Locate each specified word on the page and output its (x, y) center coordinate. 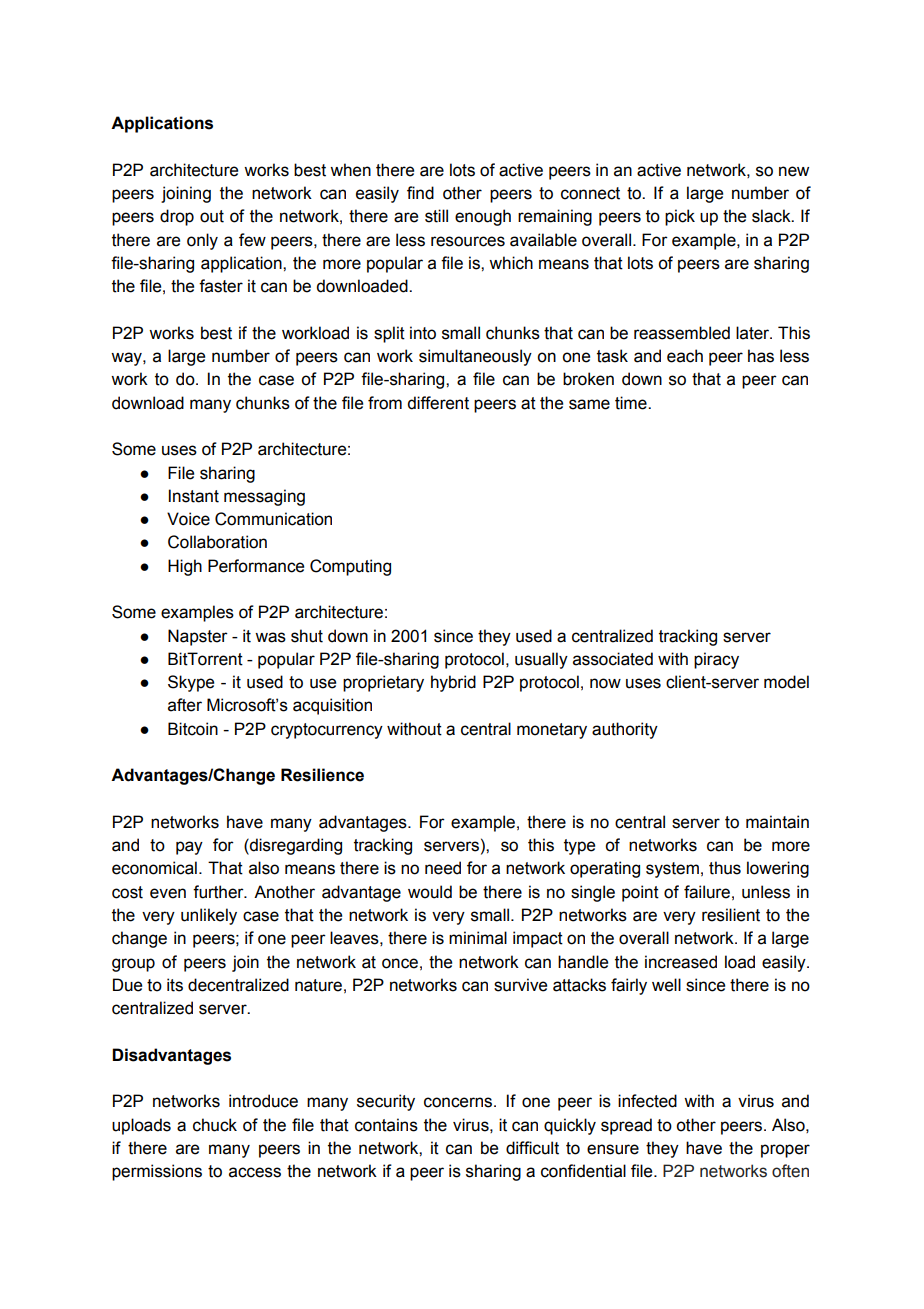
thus (725, 868)
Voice (188, 519)
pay (189, 848)
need (443, 868)
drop (177, 217)
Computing (350, 567)
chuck (215, 1125)
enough (483, 217)
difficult (532, 1148)
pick (680, 217)
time (632, 403)
